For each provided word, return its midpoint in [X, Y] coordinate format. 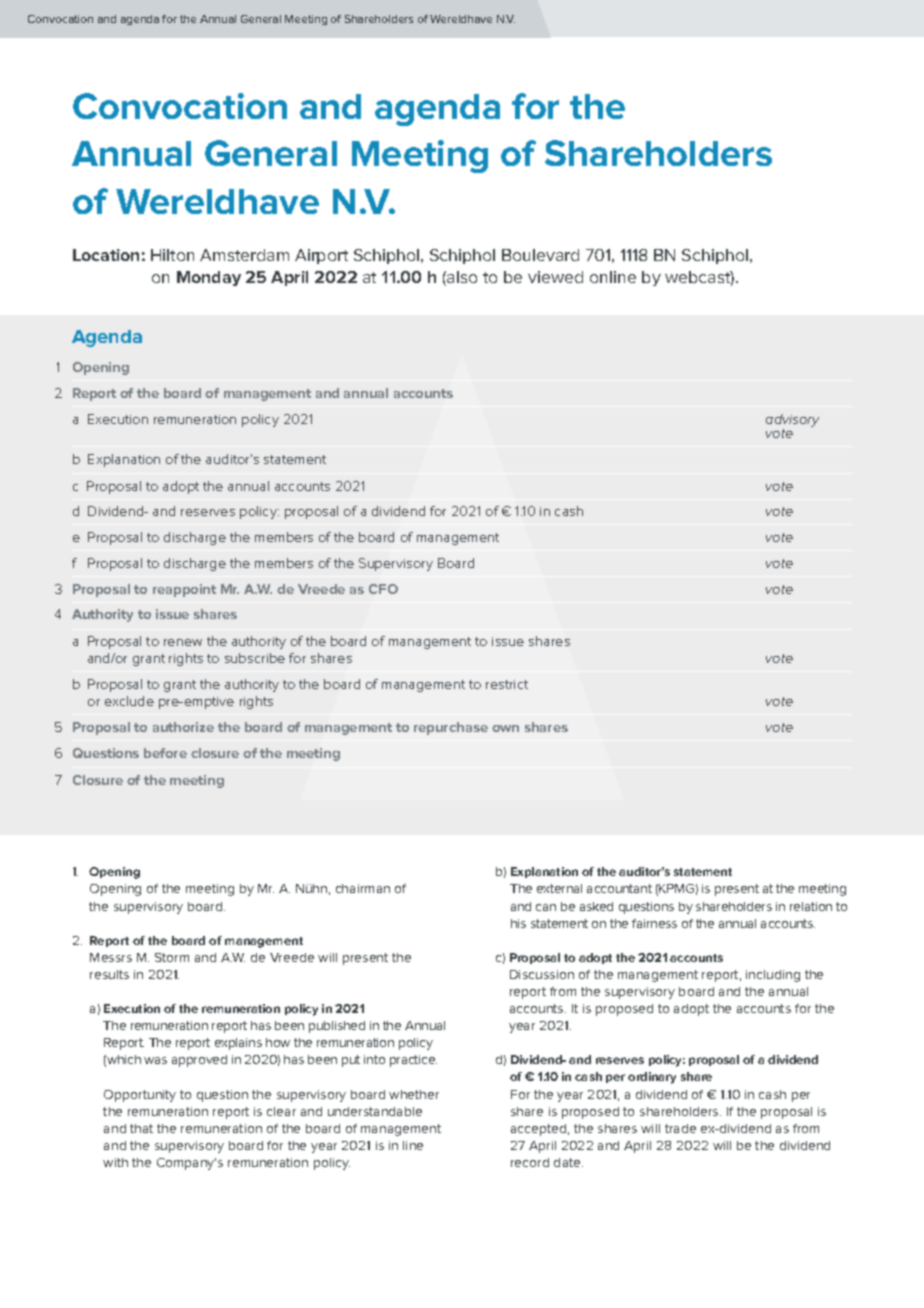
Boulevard [540, 255]
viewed [555, 277]
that [141, 1128]
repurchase [451, 728]
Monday [209, 278]
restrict [507, 684]
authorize [183, 727]
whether [414, 1094]
